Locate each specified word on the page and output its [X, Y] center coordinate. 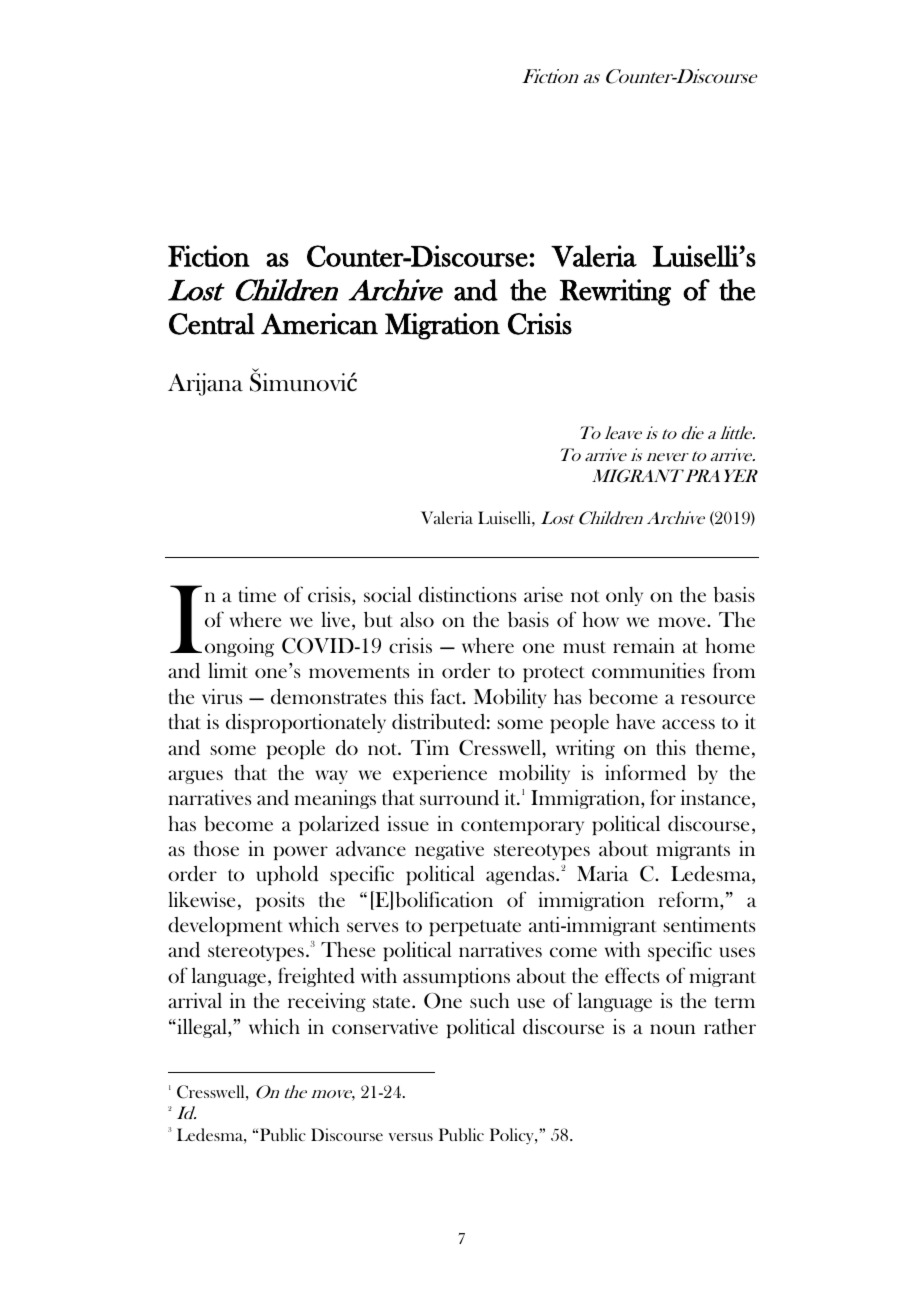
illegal [202, 1028]
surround [459, 798]
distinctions [467, 595]
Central [212, 324]
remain [644, 645]
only [624, 596]
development [225, 926]
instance [717, 799]
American [319, 324]
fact [447, 696]
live [337, 621]
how [601, 619]
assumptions [456, 977]
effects [632, 975]
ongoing [239, 647]
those [216, 848]
